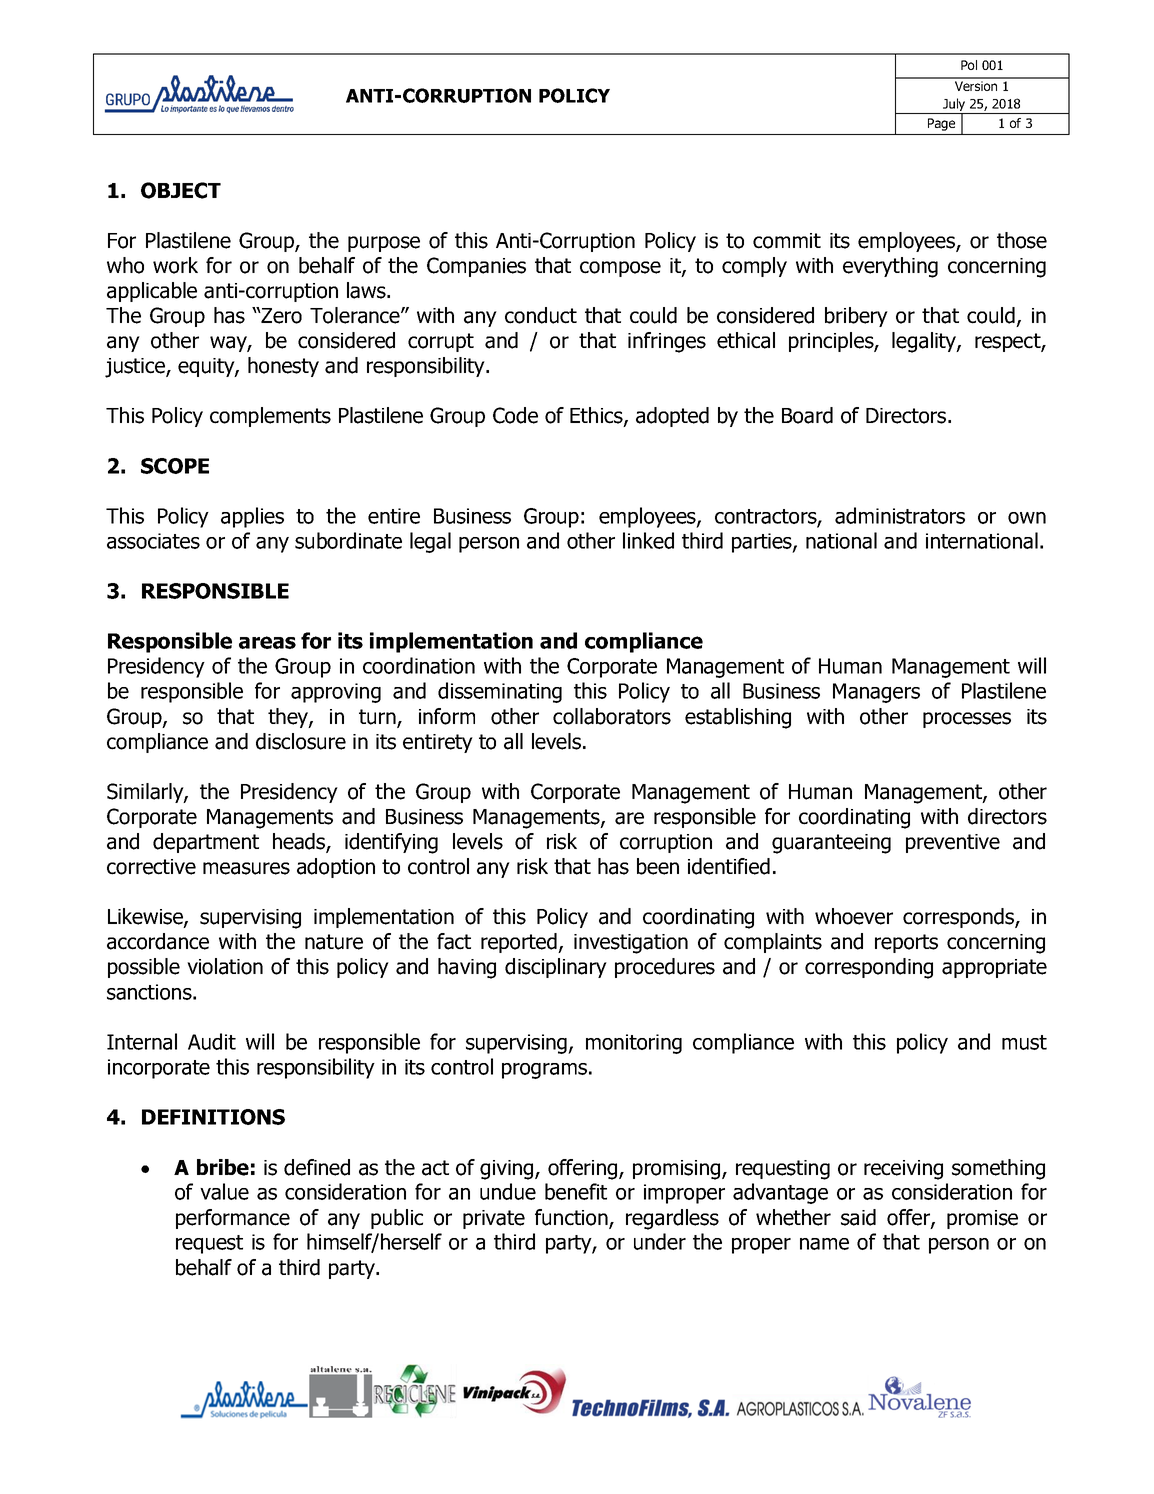 The height and width of the image is (1494, 1154). What do you see at coordinates (620, 269) in the image?
I see `compose` at bounding box center [620, 269].
